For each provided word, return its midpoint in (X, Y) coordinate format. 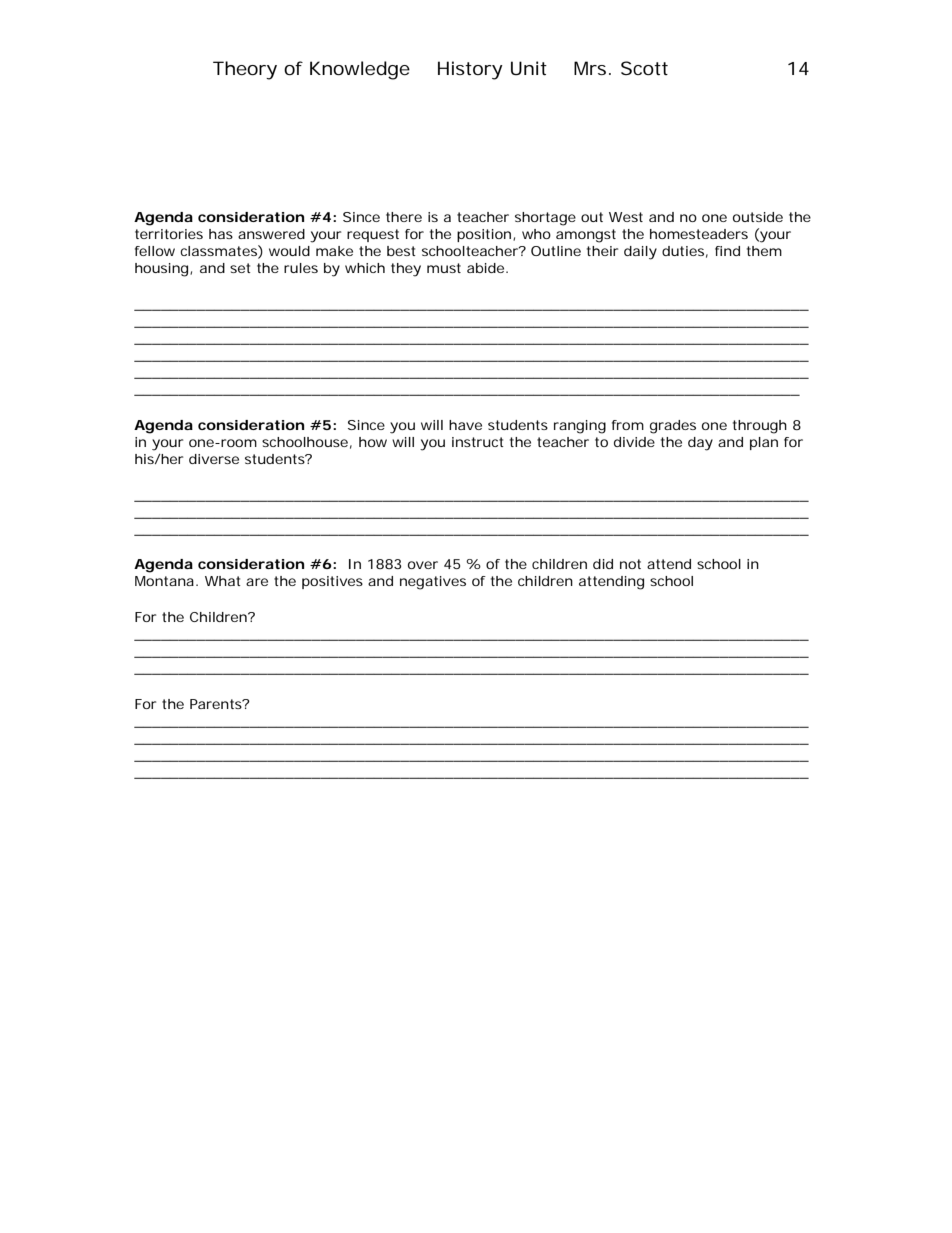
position (484, 235)
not (630, 564)
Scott (644, 68)
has (221, 234)
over (423, 565)
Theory (245, 70)
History (470, 70)
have (465, 425)
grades (673, 427)
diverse (214, 459)
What (223, 581)
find (727, 251)
